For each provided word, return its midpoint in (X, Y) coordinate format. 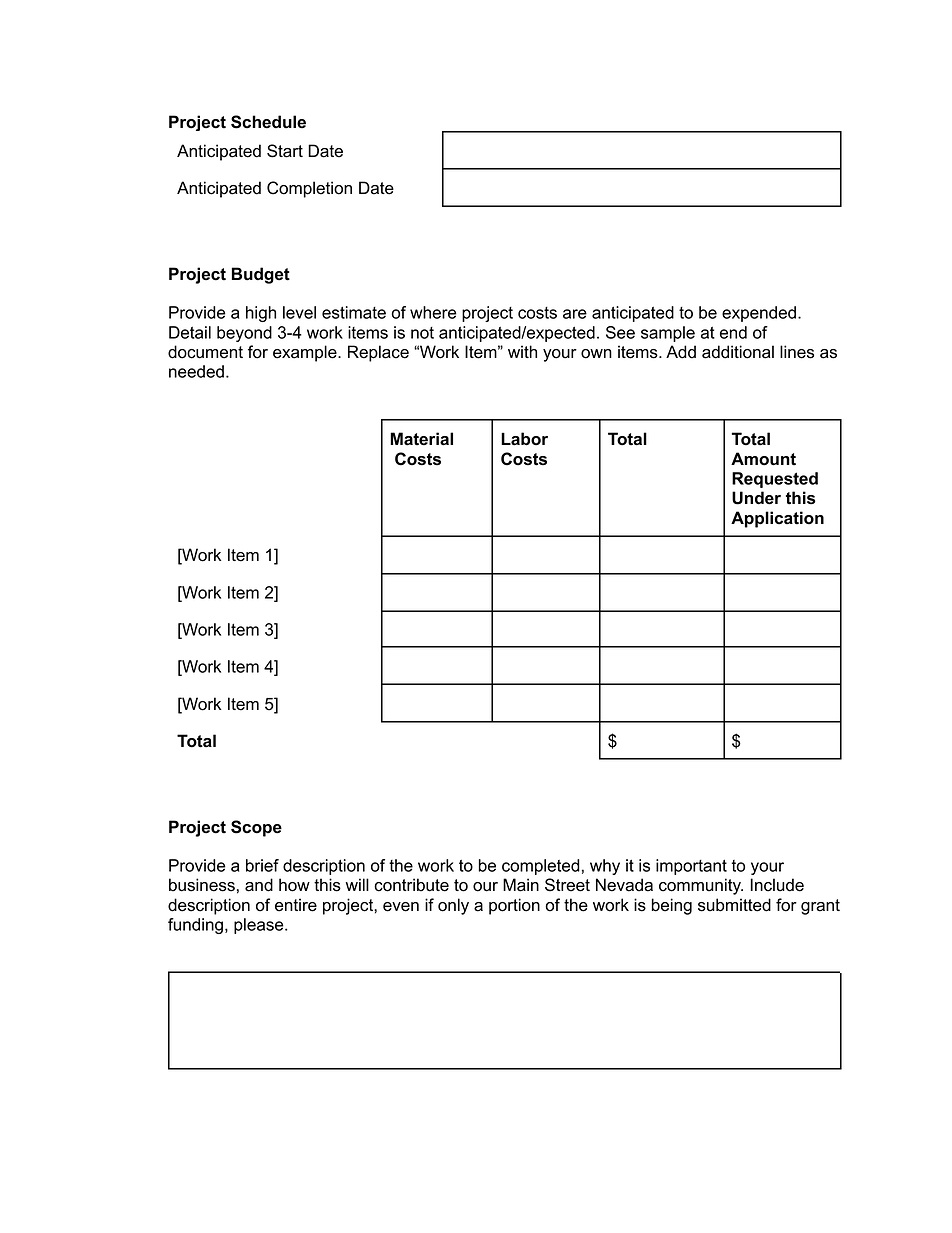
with (522, 351)
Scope (256, 828)
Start (285, 151)
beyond (244, 334)
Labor (524, 439)
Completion (309, 189)
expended (759, 314)
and (259, 885)
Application (777, 519)
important (691, 867)
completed (541, 867)
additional (738, 352)
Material (421, 439)
